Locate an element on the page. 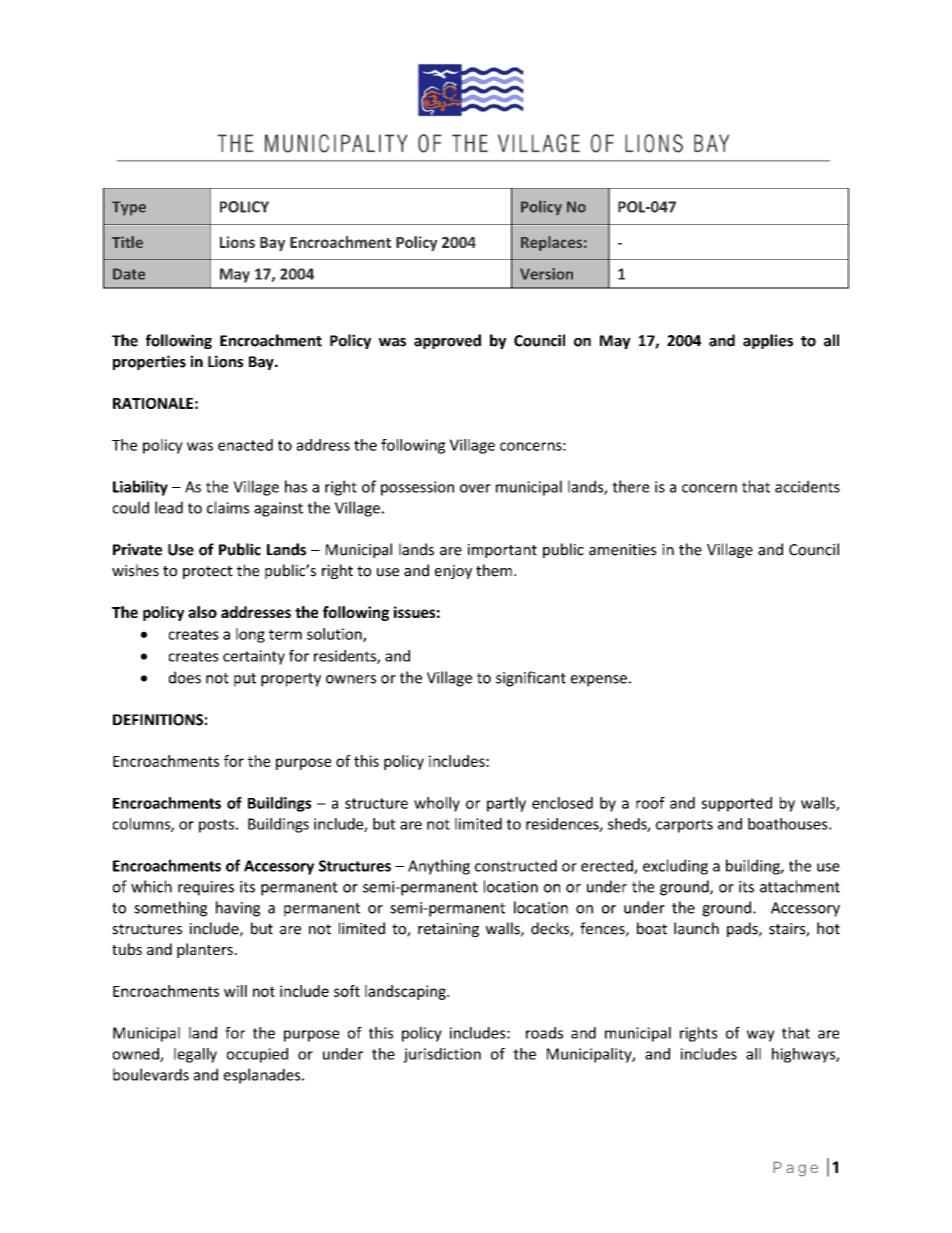 This page has width=952, height=1233. requires is located at coordinates (206, 888).
